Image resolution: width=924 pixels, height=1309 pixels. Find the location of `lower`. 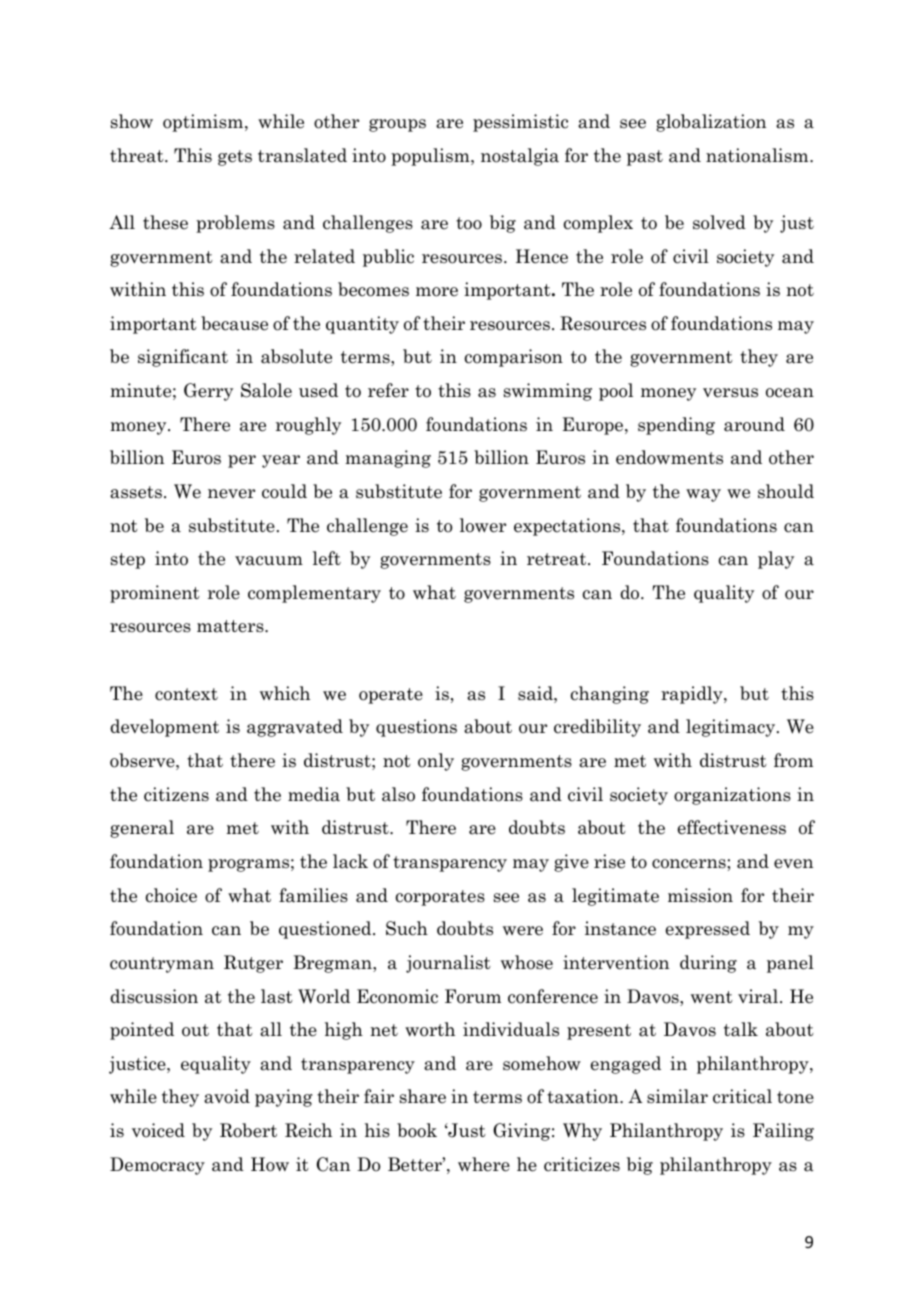

lower is located at coordinates (483, 525).
